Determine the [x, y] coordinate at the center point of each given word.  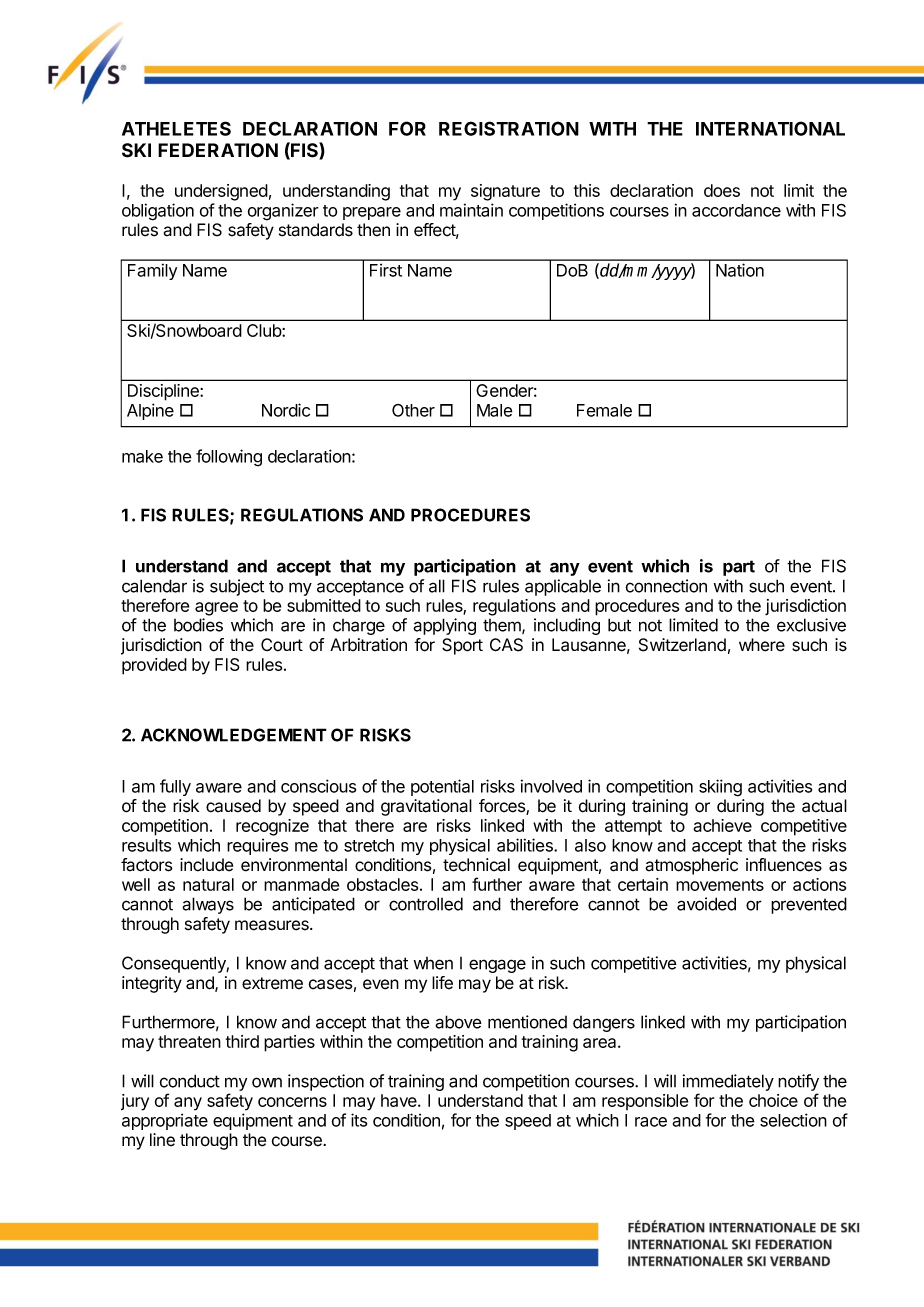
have [400, 1100]
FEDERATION [218, 150]
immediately [728, 1082]
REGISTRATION [509, 128]
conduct [189, 1081]
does [722, 190]
